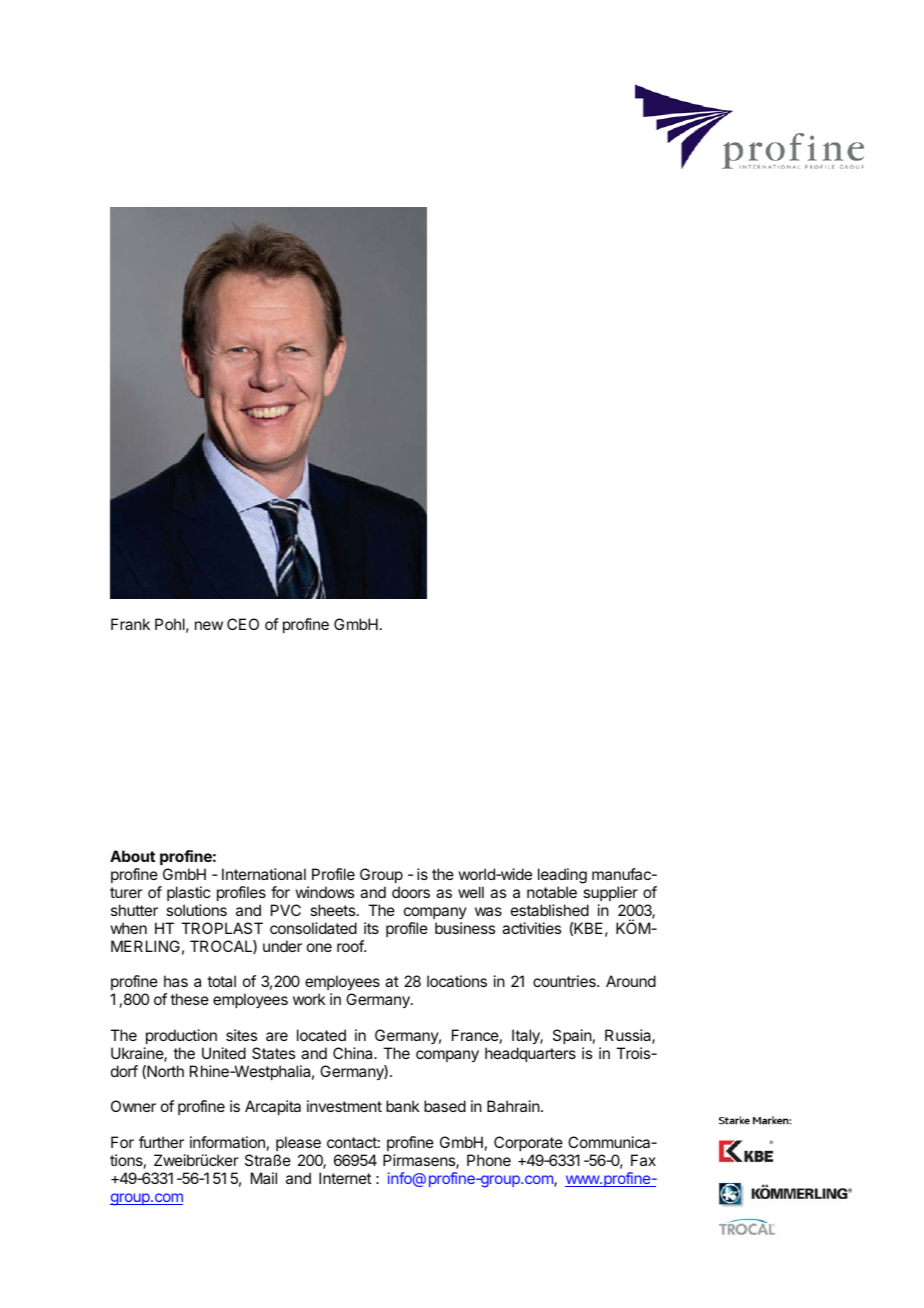 Image resolution: width=924 pixels, height=1308 pixels. Describe the element at coordinates (161, 1142) in the document. I see `further` at that location.
